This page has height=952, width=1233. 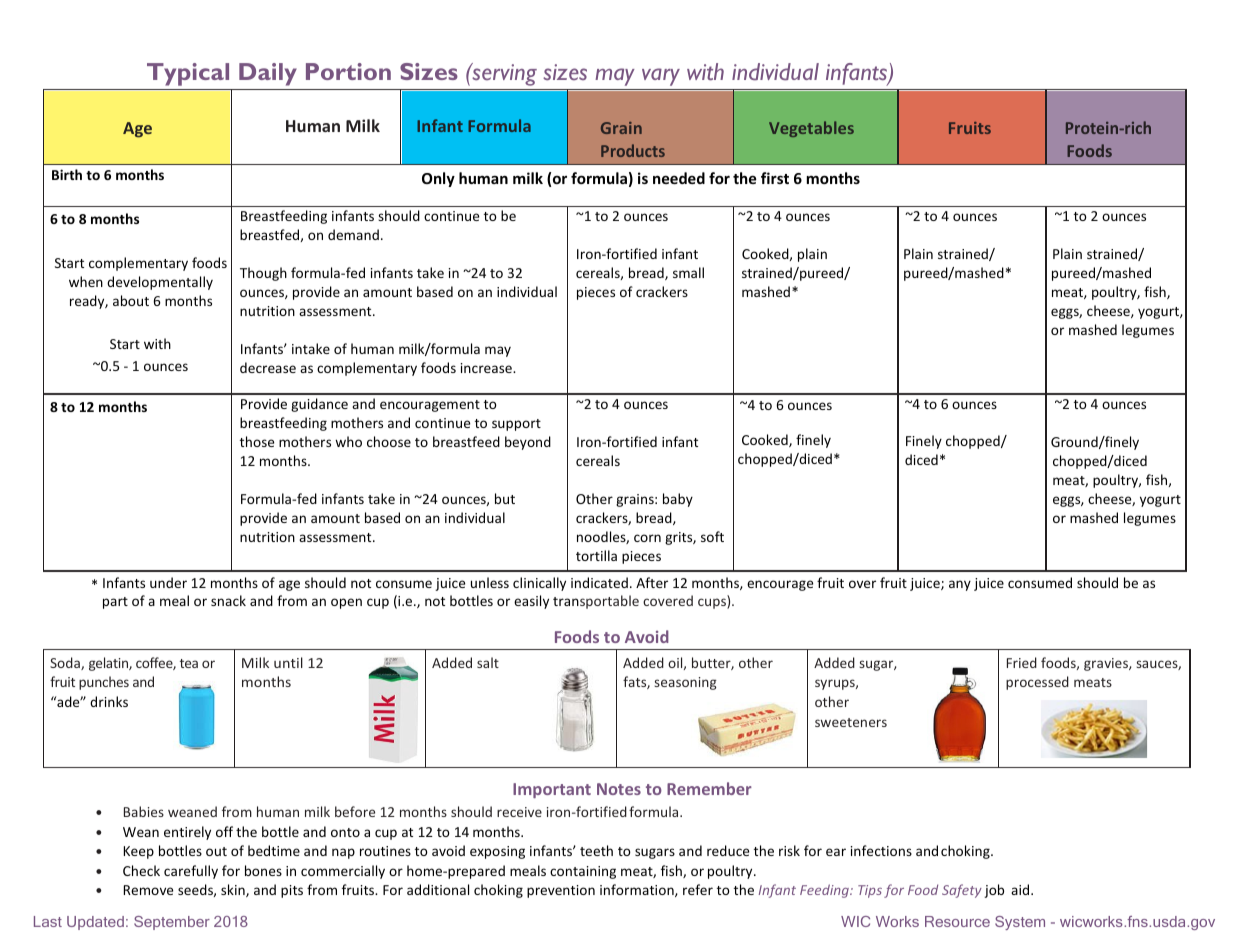 I want to click on serving, so click(x=503, y=74).
